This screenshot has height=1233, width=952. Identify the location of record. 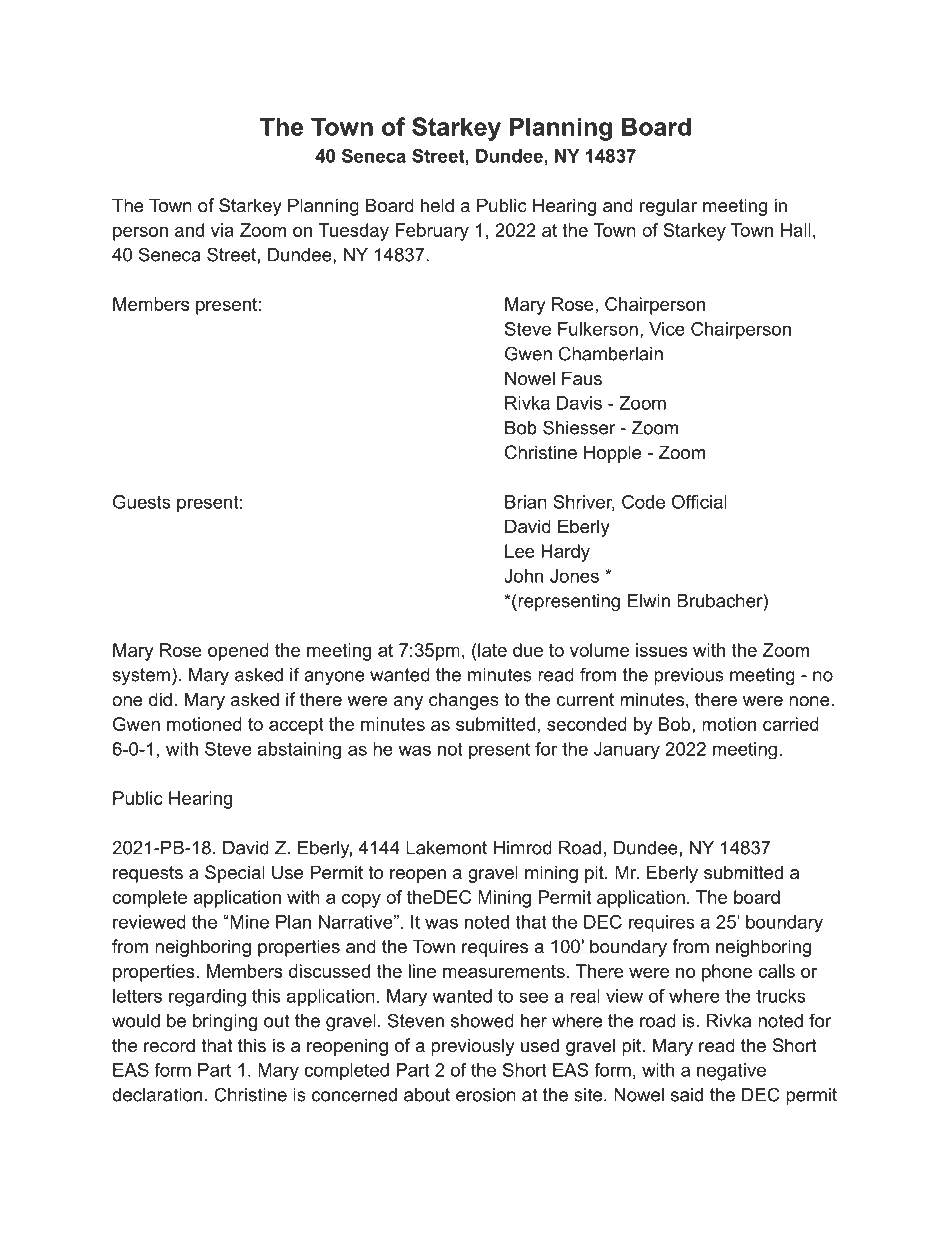
(169, 1045).
